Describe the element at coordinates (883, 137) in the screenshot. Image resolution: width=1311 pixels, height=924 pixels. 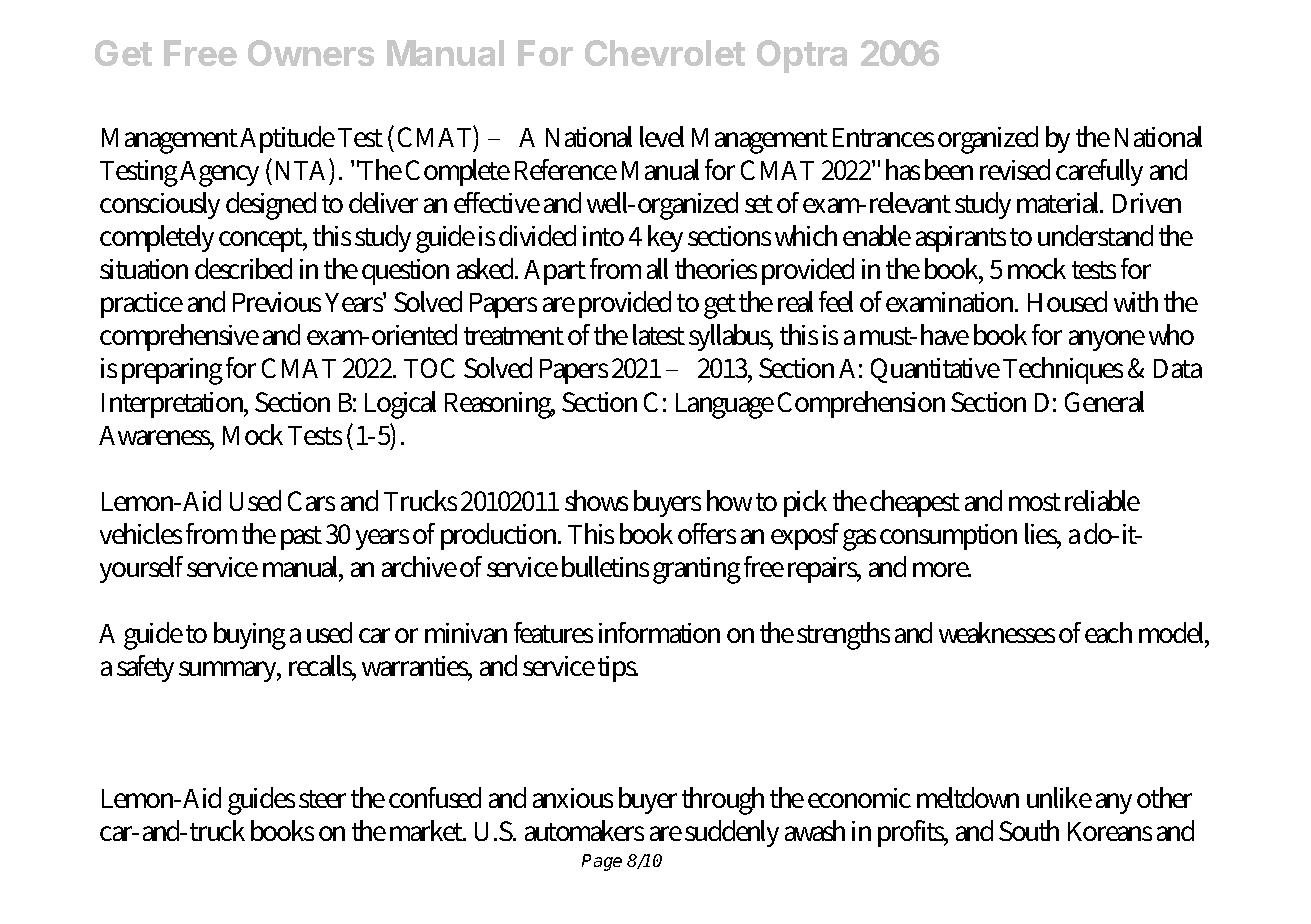
I see `Entrances` at that location.
